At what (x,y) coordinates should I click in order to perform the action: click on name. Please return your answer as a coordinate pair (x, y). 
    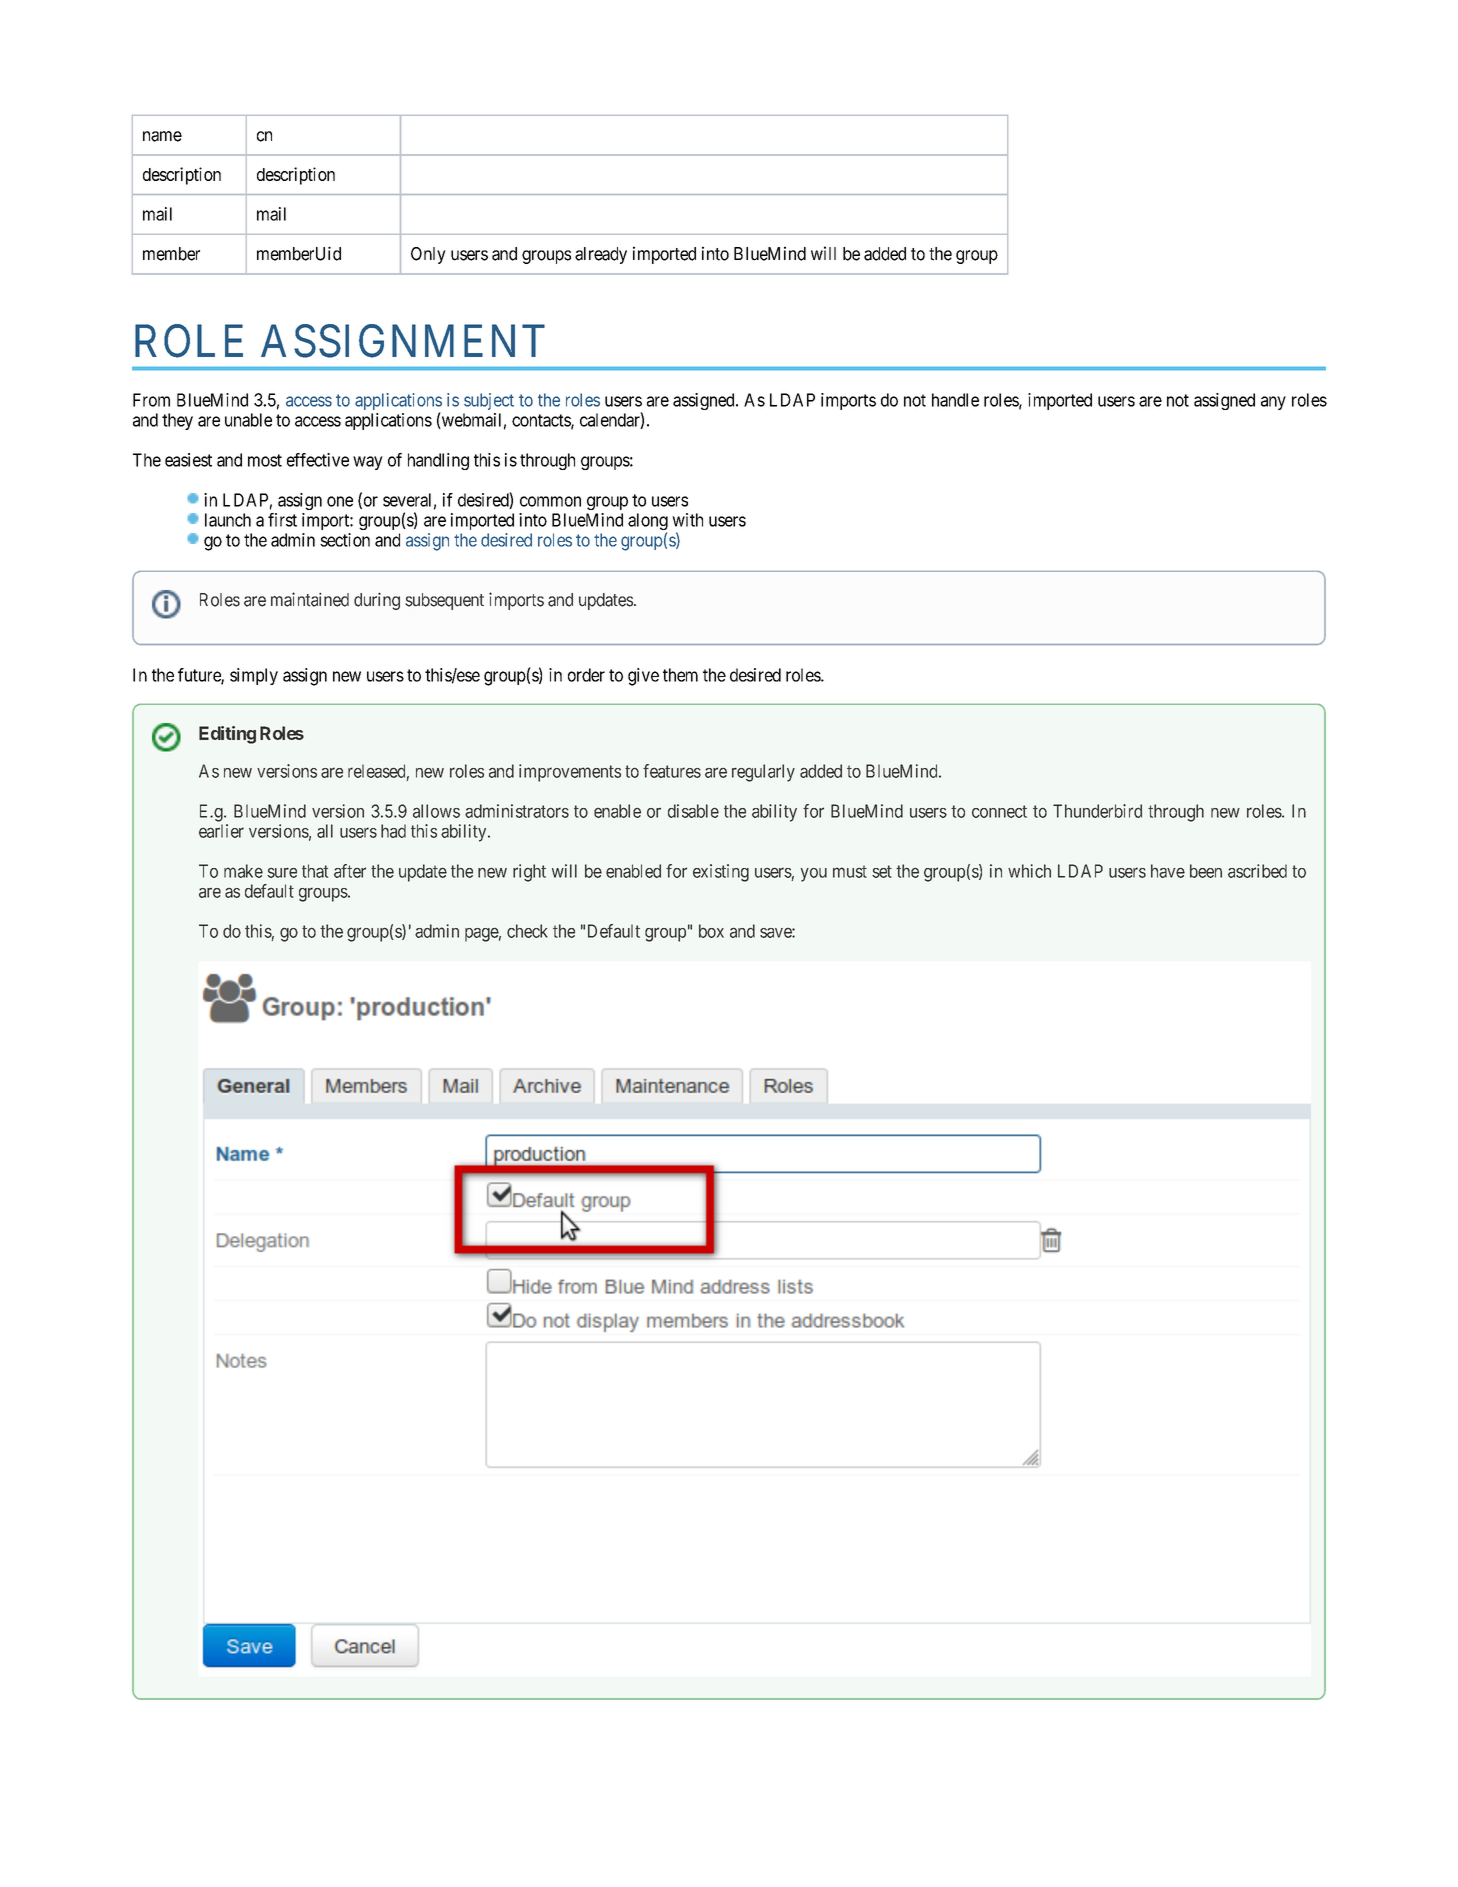
    Looking at the image, I should click on (162, 136).
